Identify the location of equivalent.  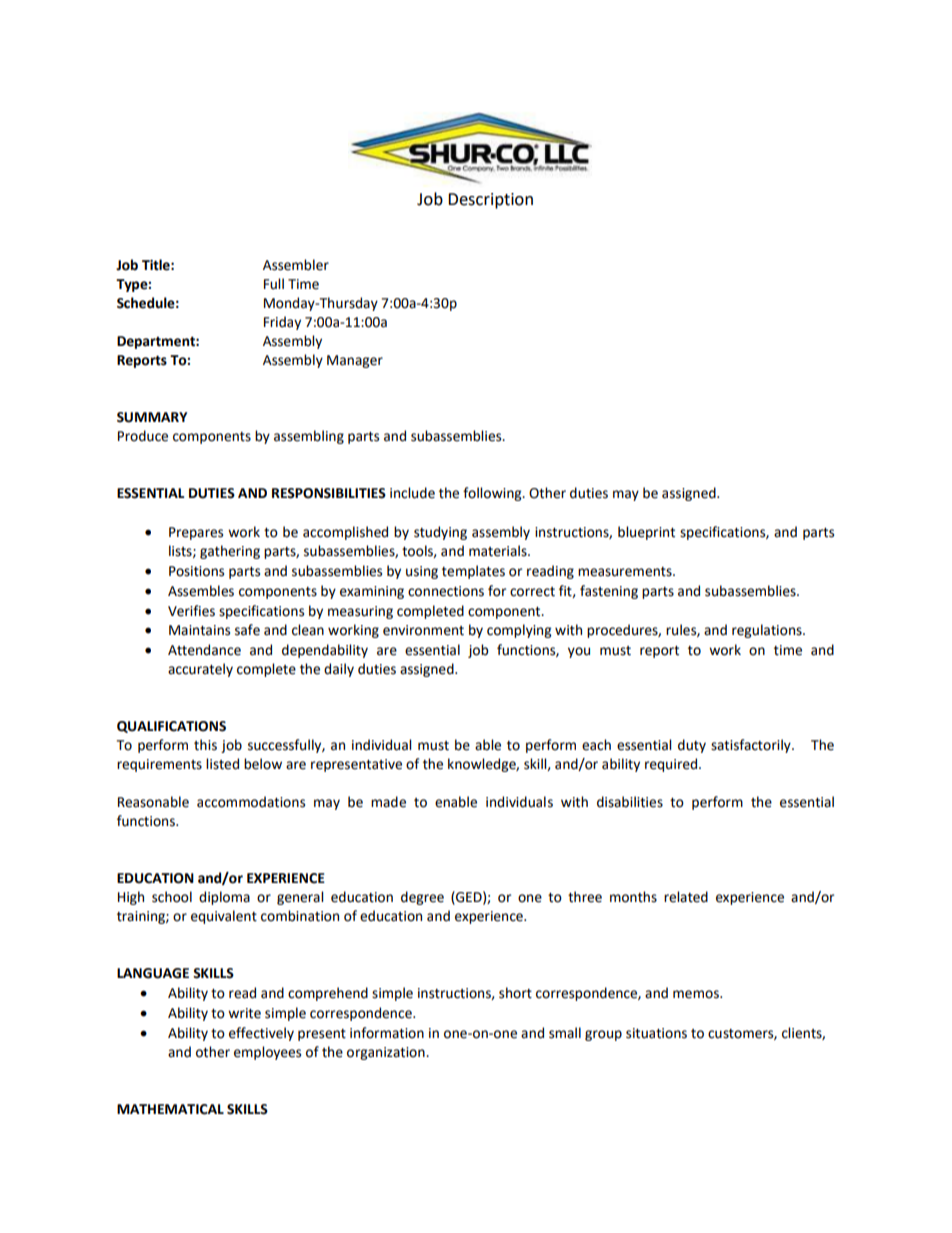
(224, 917).
